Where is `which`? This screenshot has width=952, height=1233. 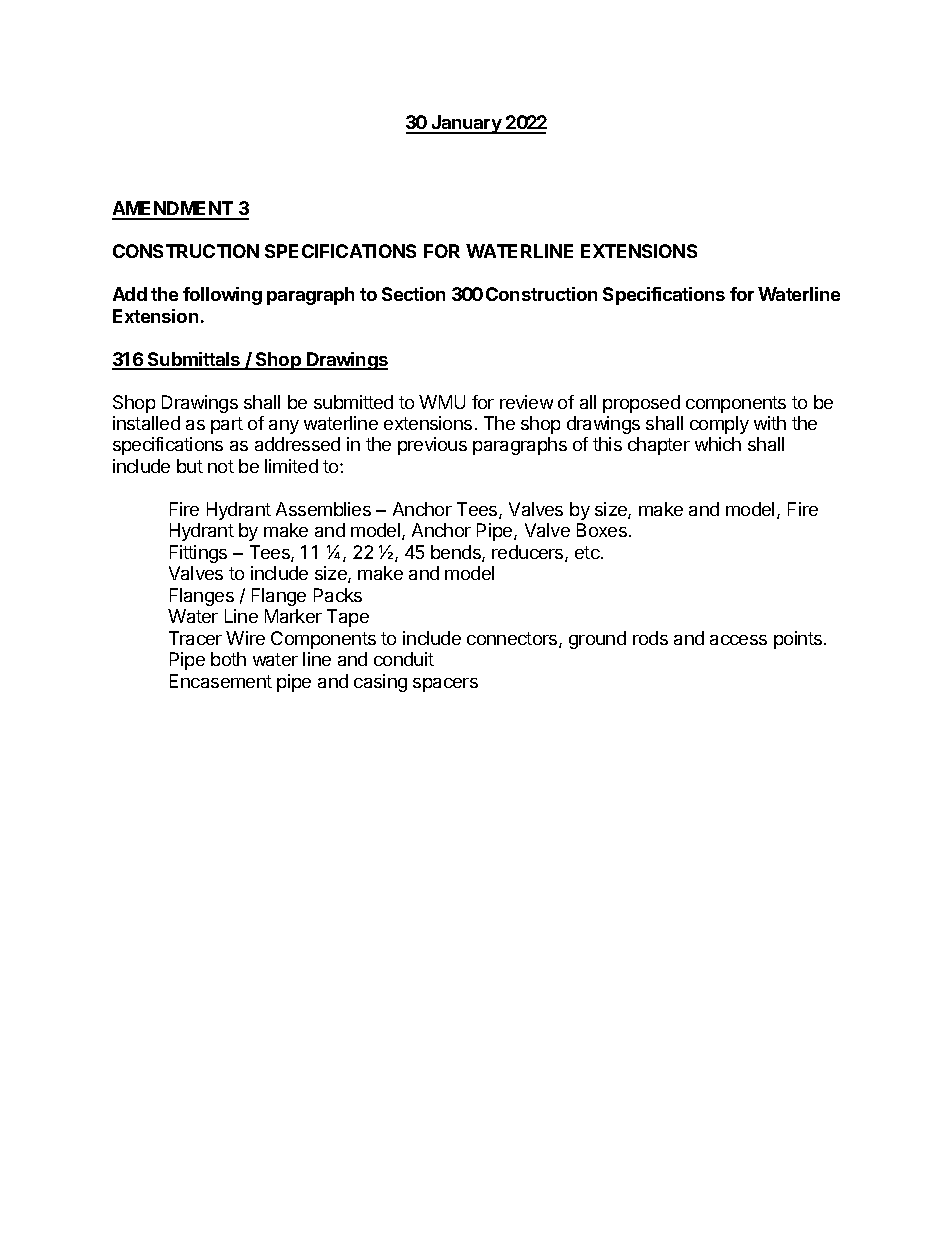
which is located at coordinates (718, 444).
